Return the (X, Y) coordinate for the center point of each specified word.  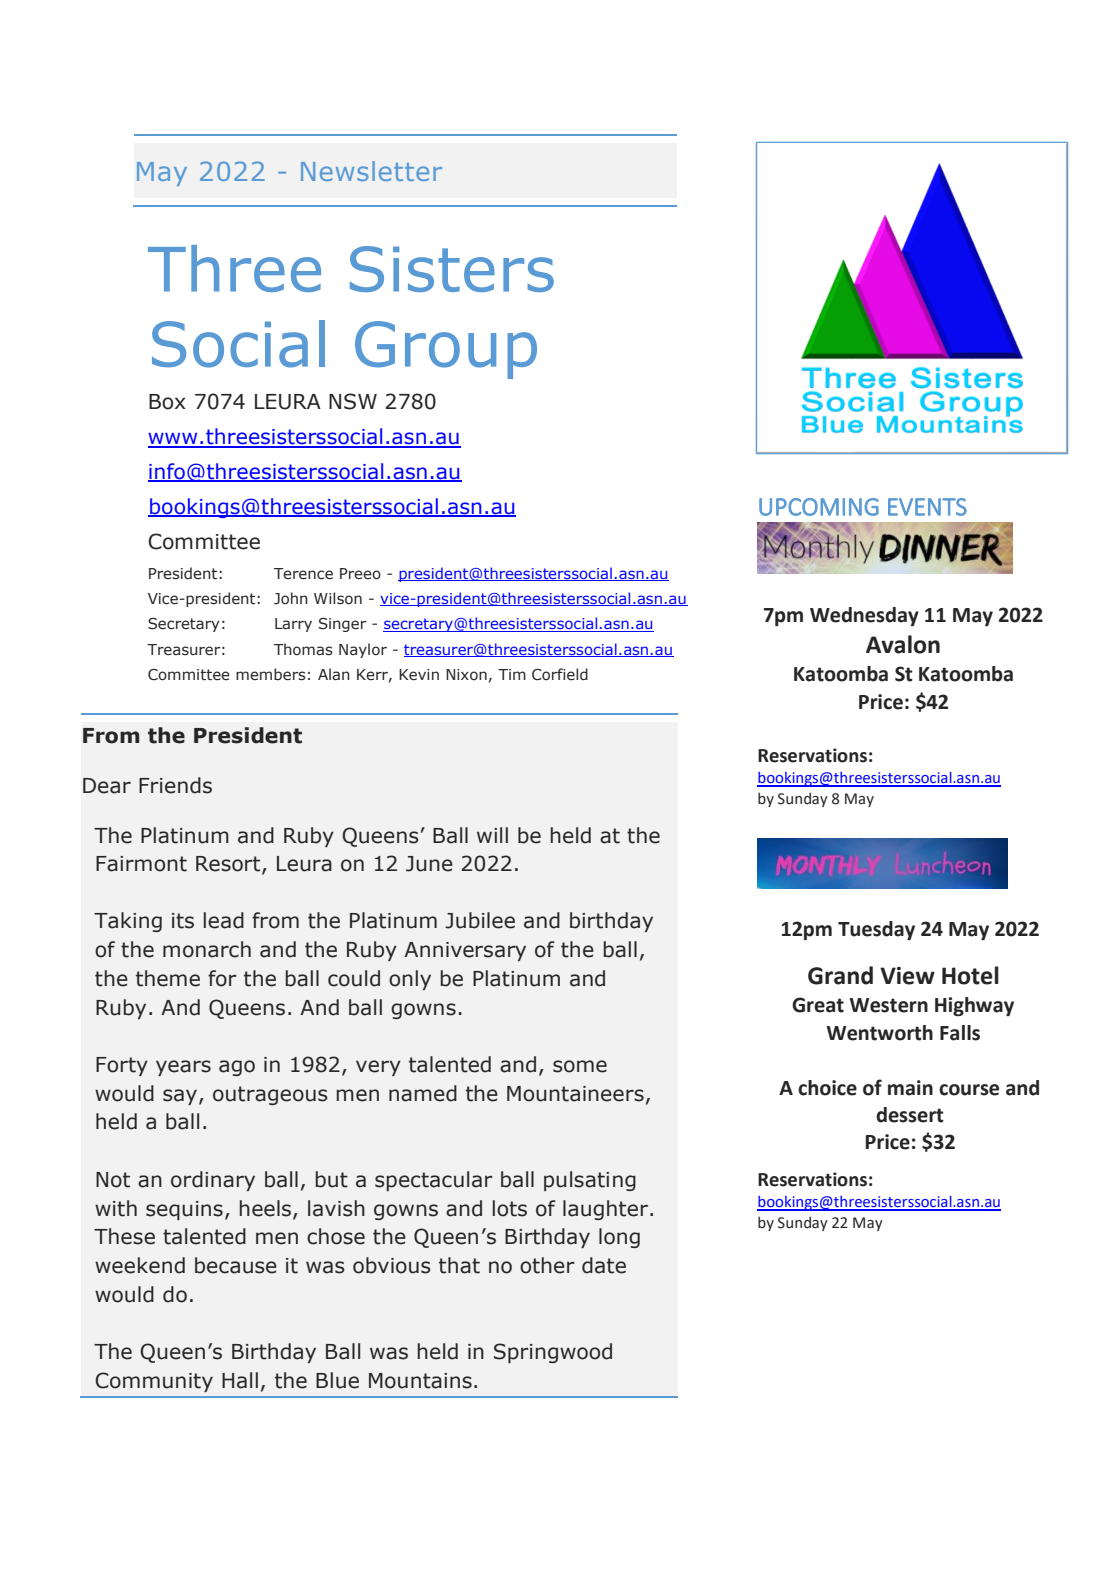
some (580, 1066)
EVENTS (927, 507)
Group (446, 350)
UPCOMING (819, 507)
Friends (175, 785)
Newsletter (371, 171)
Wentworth (879, 1033)
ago (237, 1068)
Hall (240, 1380)
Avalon (903, 644)
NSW (353, 401)
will (492, 835)
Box (167, 402)
